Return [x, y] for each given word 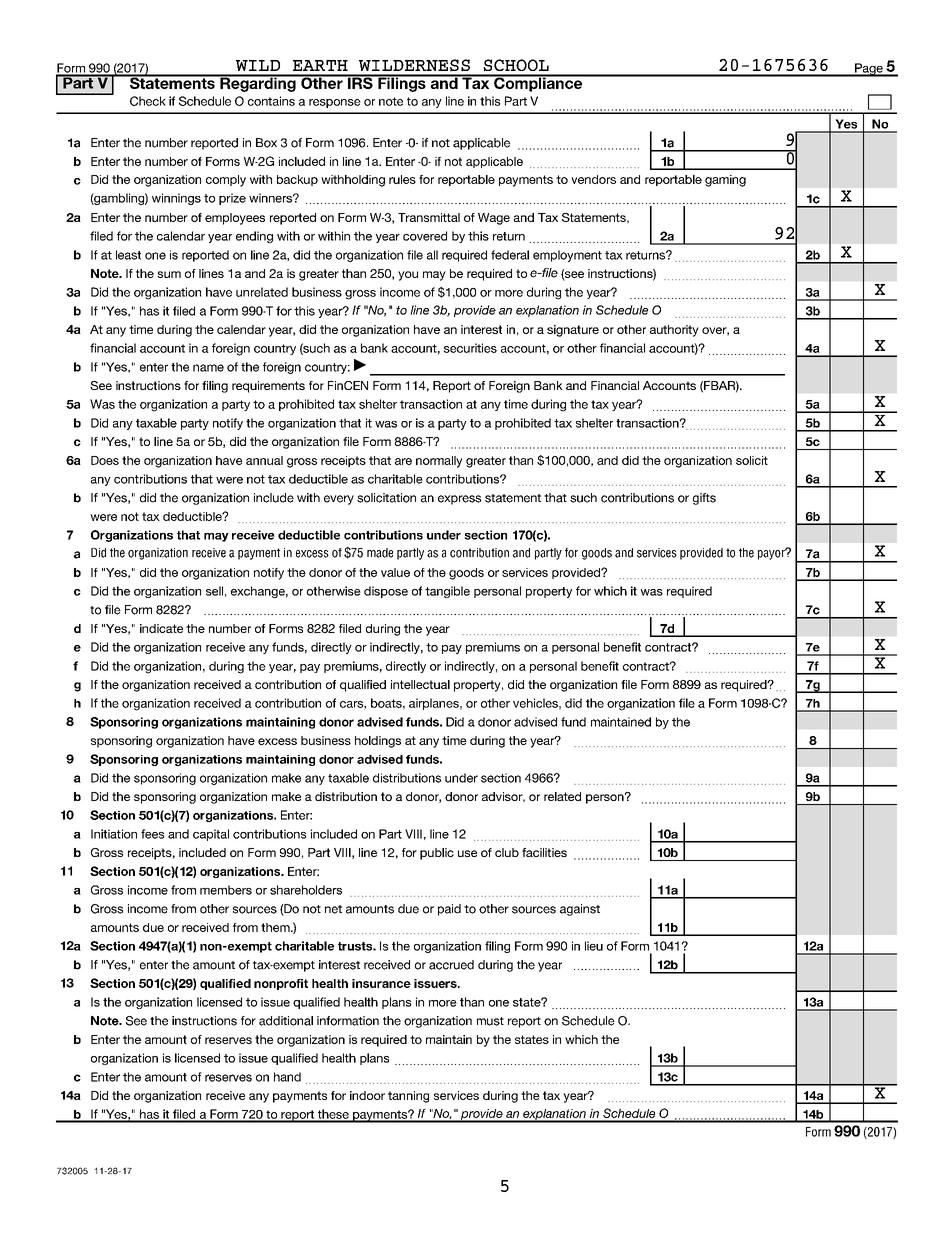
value [395, 572]
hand [287, 1077]
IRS [360, 82]
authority [674, 331]
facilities [544, 852]
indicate [161, 628]
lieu [594, 946]
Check [148, 101]
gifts [704, 499]
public [437, 854]
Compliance [538, 83]
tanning [408, 1097]
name [208, 368]
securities [470, 348]
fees [152, 834]
